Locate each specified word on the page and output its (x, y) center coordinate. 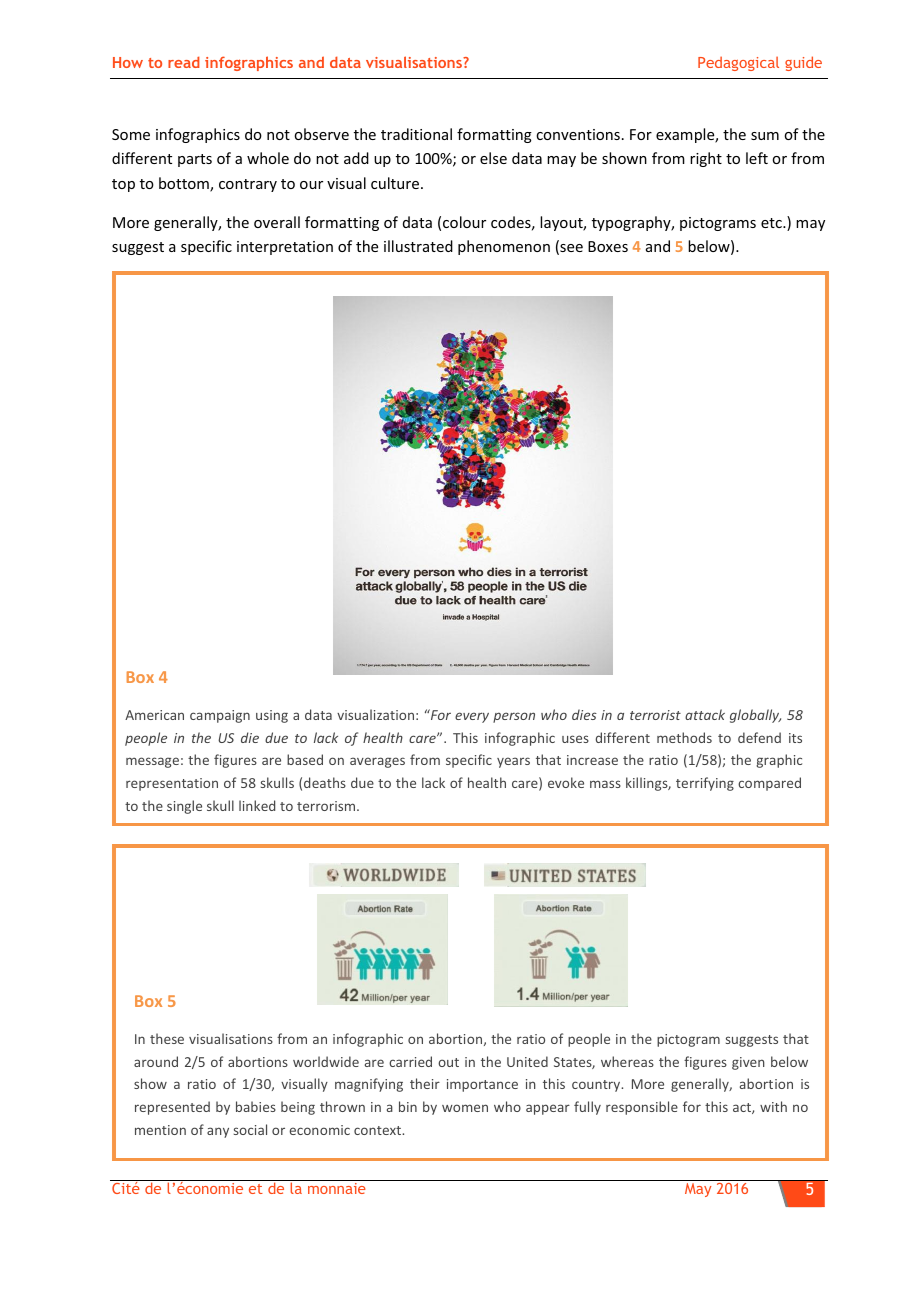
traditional (416, 134)
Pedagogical (738, 63)
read (184, 62)
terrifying (705, 784)
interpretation (285, 248)
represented (172, 1108)
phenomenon (504, 247)
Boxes (608, 246)
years (513, 762)
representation (172, 784)
